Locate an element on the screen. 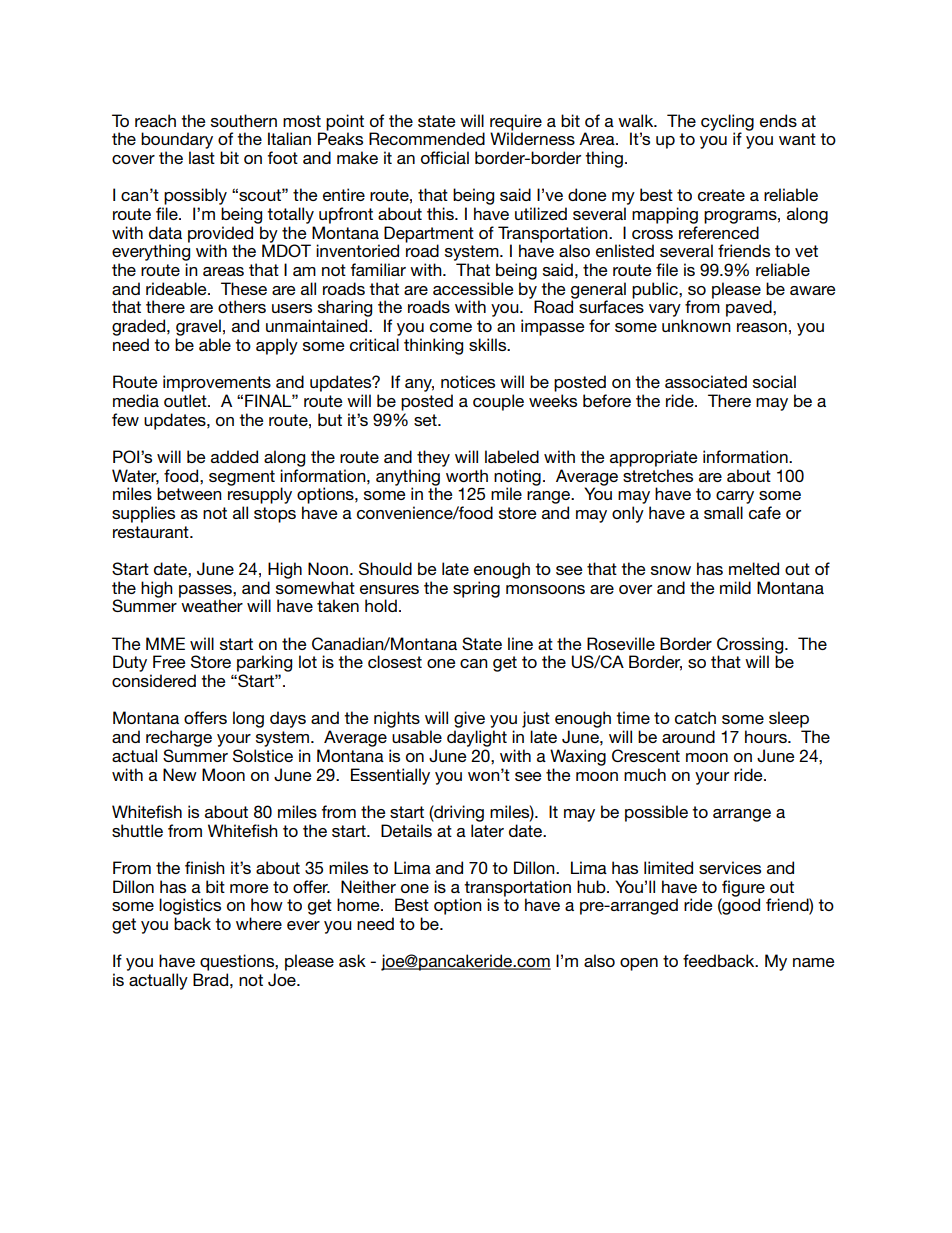  last is located at coordinates (202, 157).
